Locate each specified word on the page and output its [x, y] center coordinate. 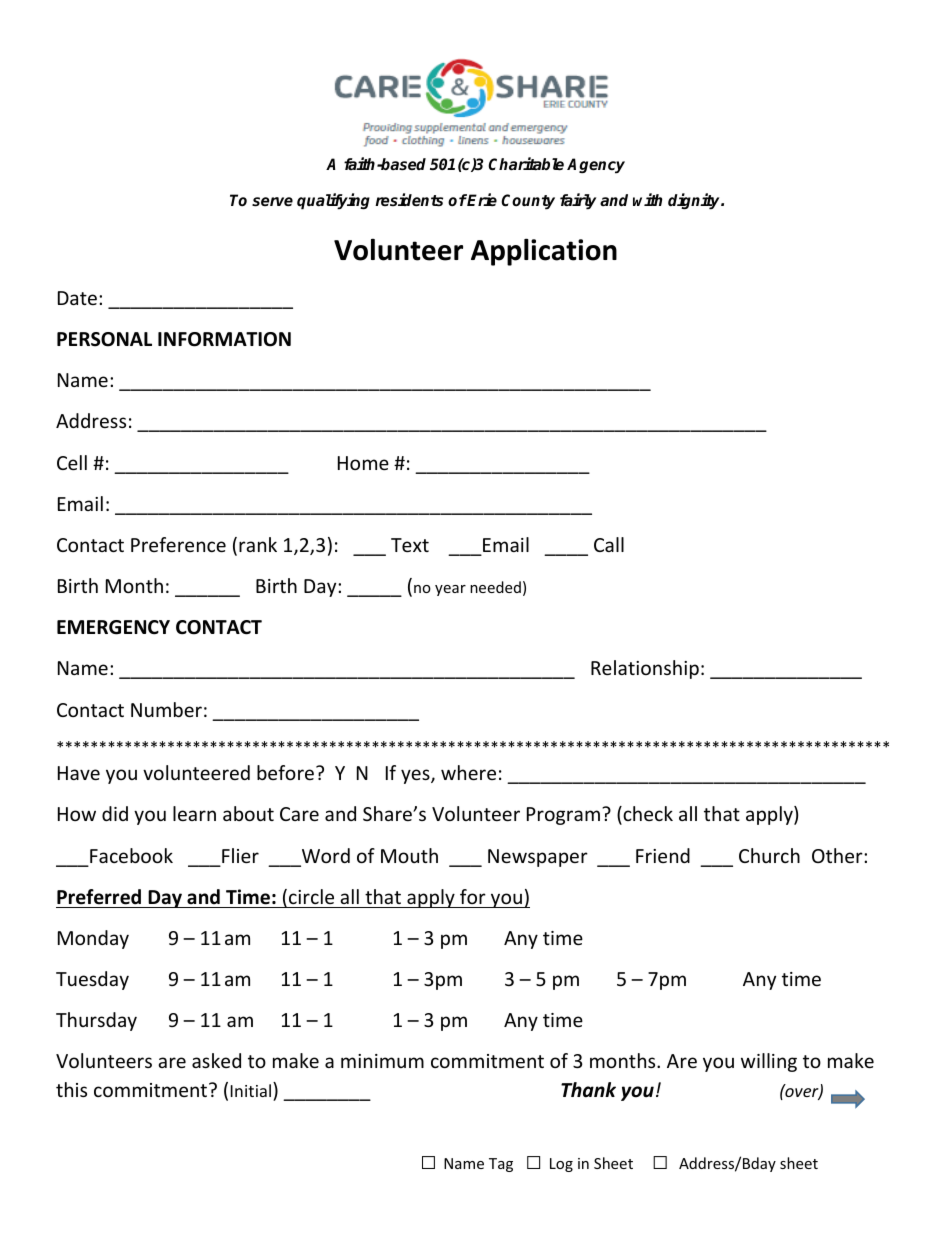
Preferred [99, 897]
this [71, 1089]
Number [166, 709]
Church [769, 855]
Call [609, 544]
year [450, 590]
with [648, 199]
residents [409, 200]
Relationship [645, 669]
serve [272, 202]
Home [363, 463]
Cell [72, 462]
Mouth [409, 855]
